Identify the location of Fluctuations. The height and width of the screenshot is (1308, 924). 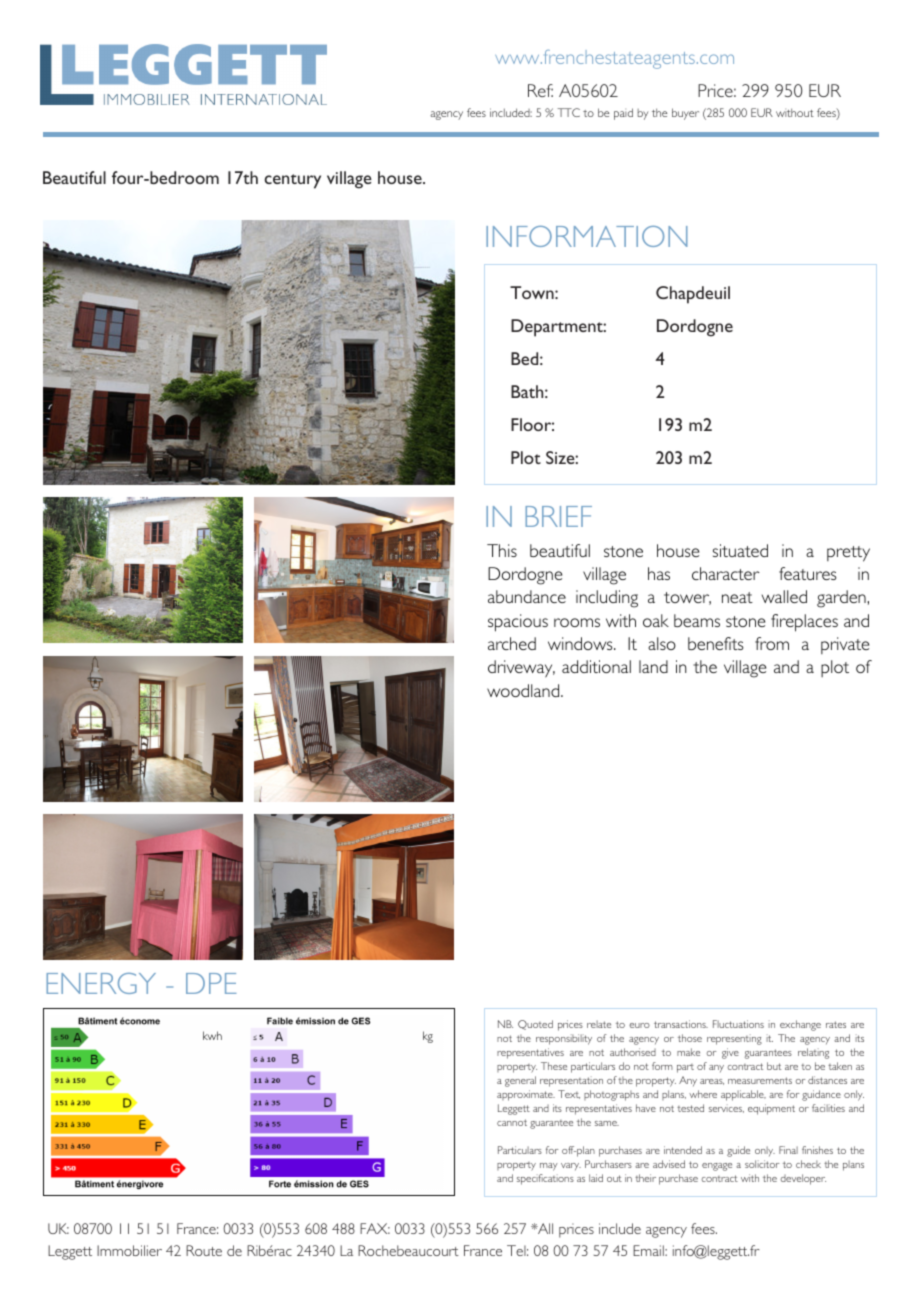
(738, 1024).
